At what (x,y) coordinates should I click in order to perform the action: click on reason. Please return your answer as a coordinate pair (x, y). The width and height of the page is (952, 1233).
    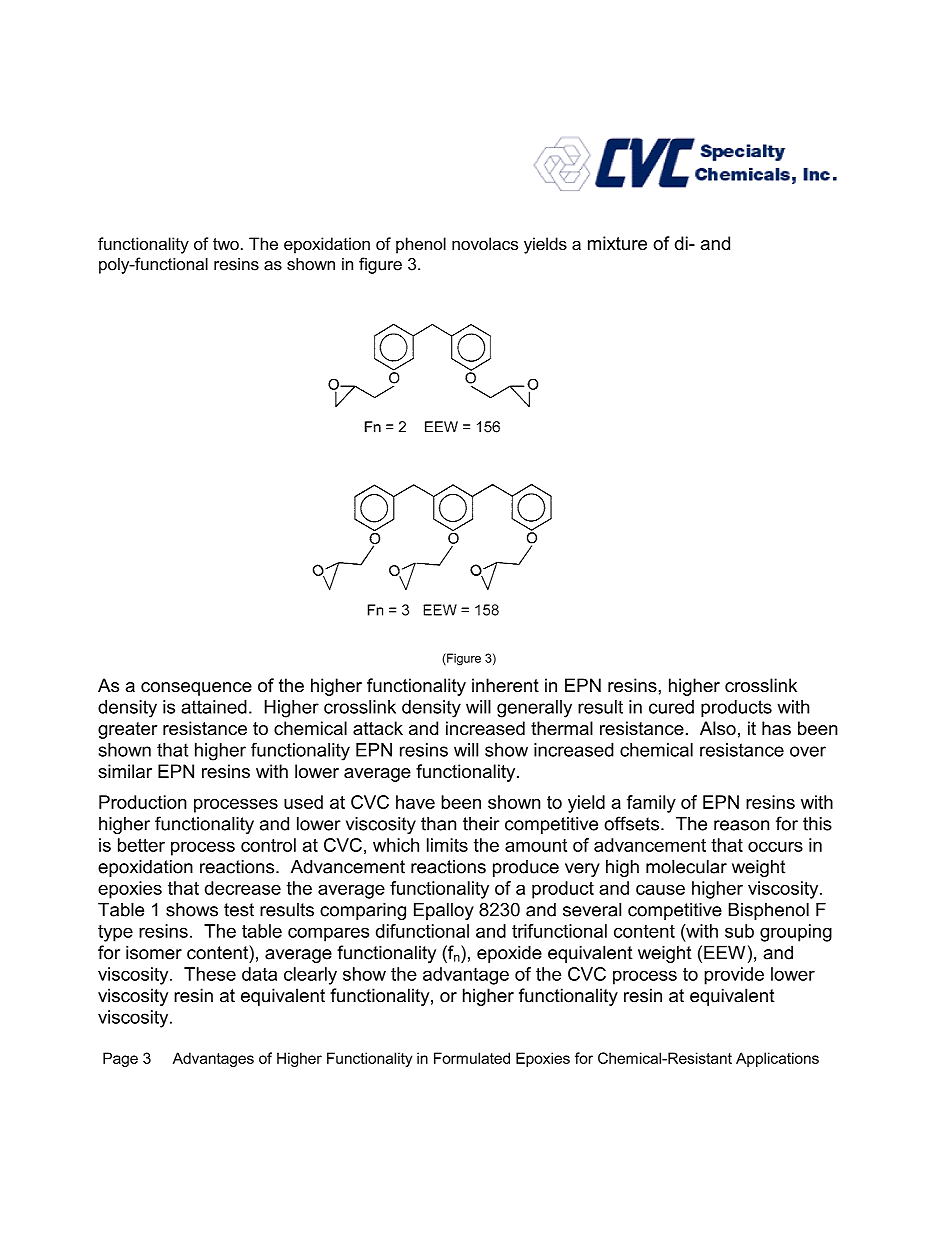
    Looking at the image, I should click on (741, 825).
